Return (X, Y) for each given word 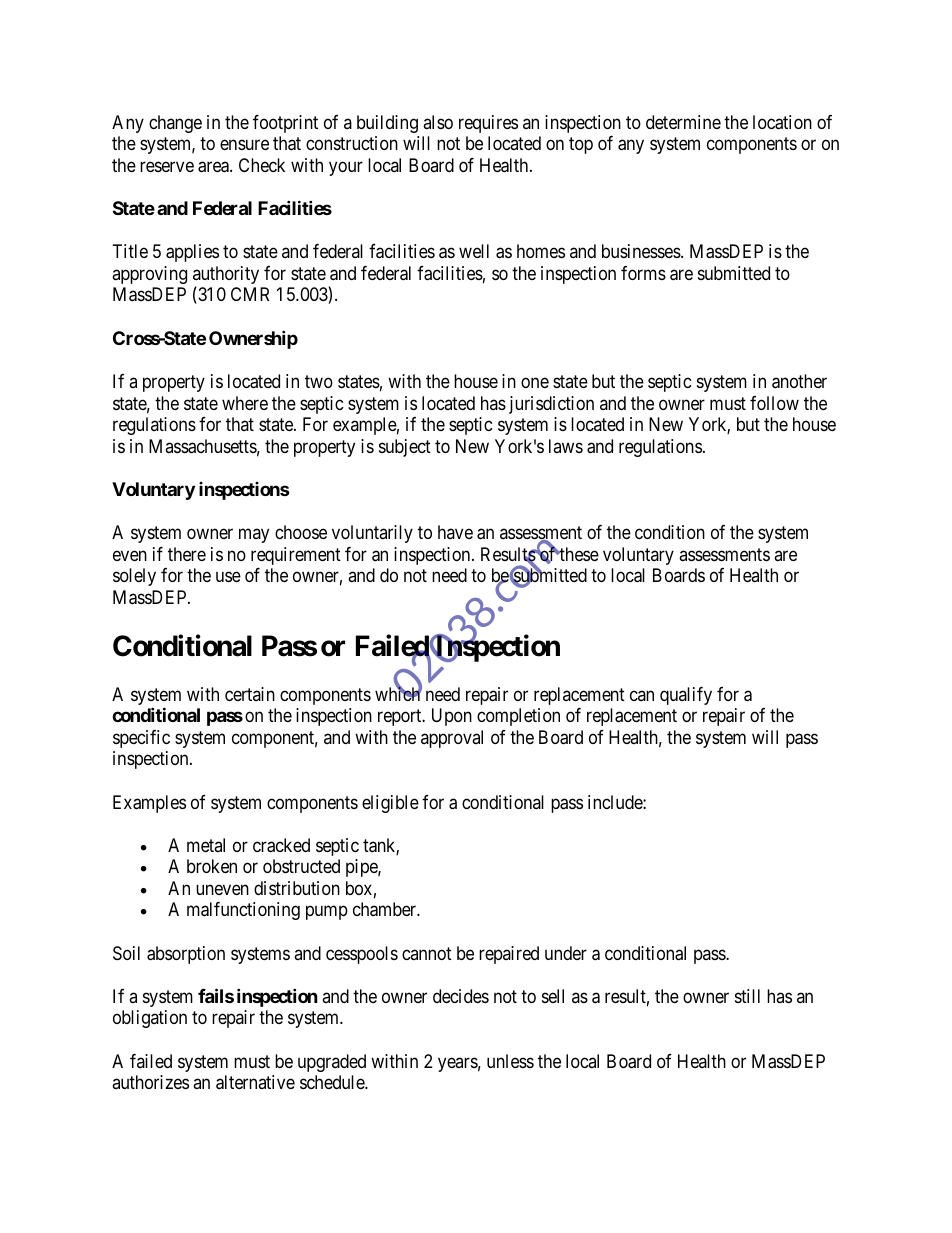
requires (488, 124)
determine (683, 122)
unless (510, 1061)
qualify (686, 696)
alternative (255, 1082)
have (455, 532)
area (214, 167)
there (187, 554)
